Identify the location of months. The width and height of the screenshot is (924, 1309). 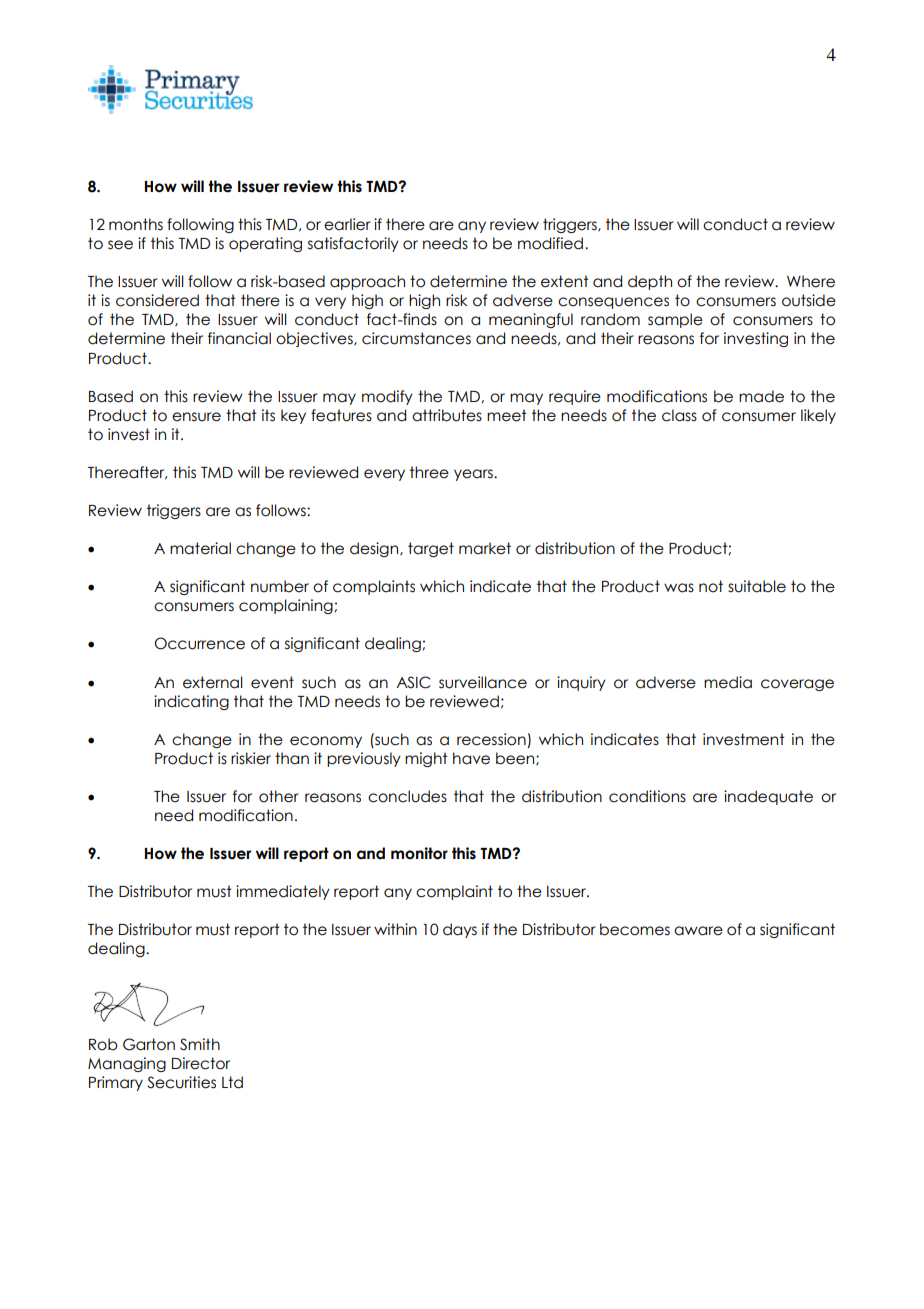
(136, 224).
